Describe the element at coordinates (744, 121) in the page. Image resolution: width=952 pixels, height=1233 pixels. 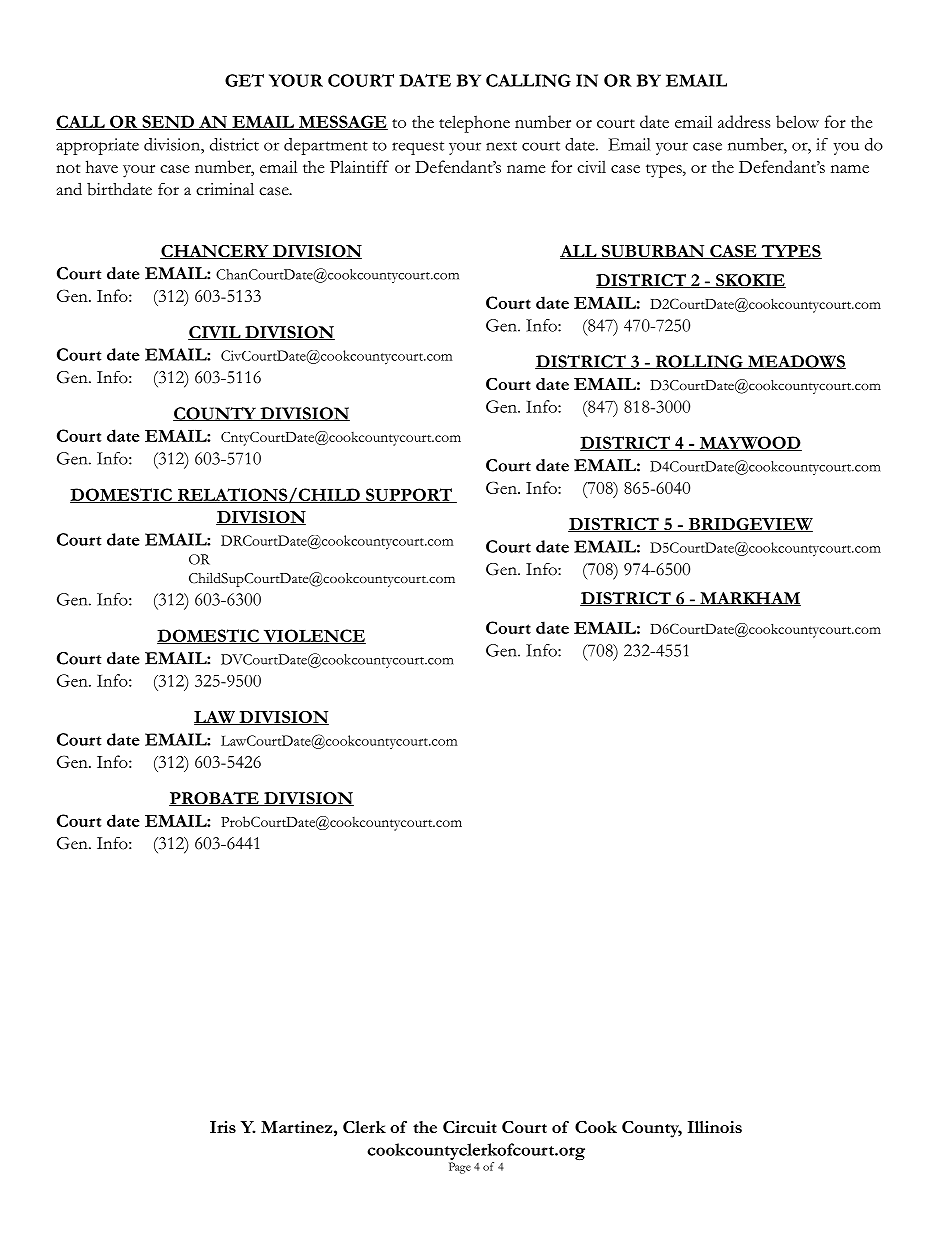
I see `address` at that location.
